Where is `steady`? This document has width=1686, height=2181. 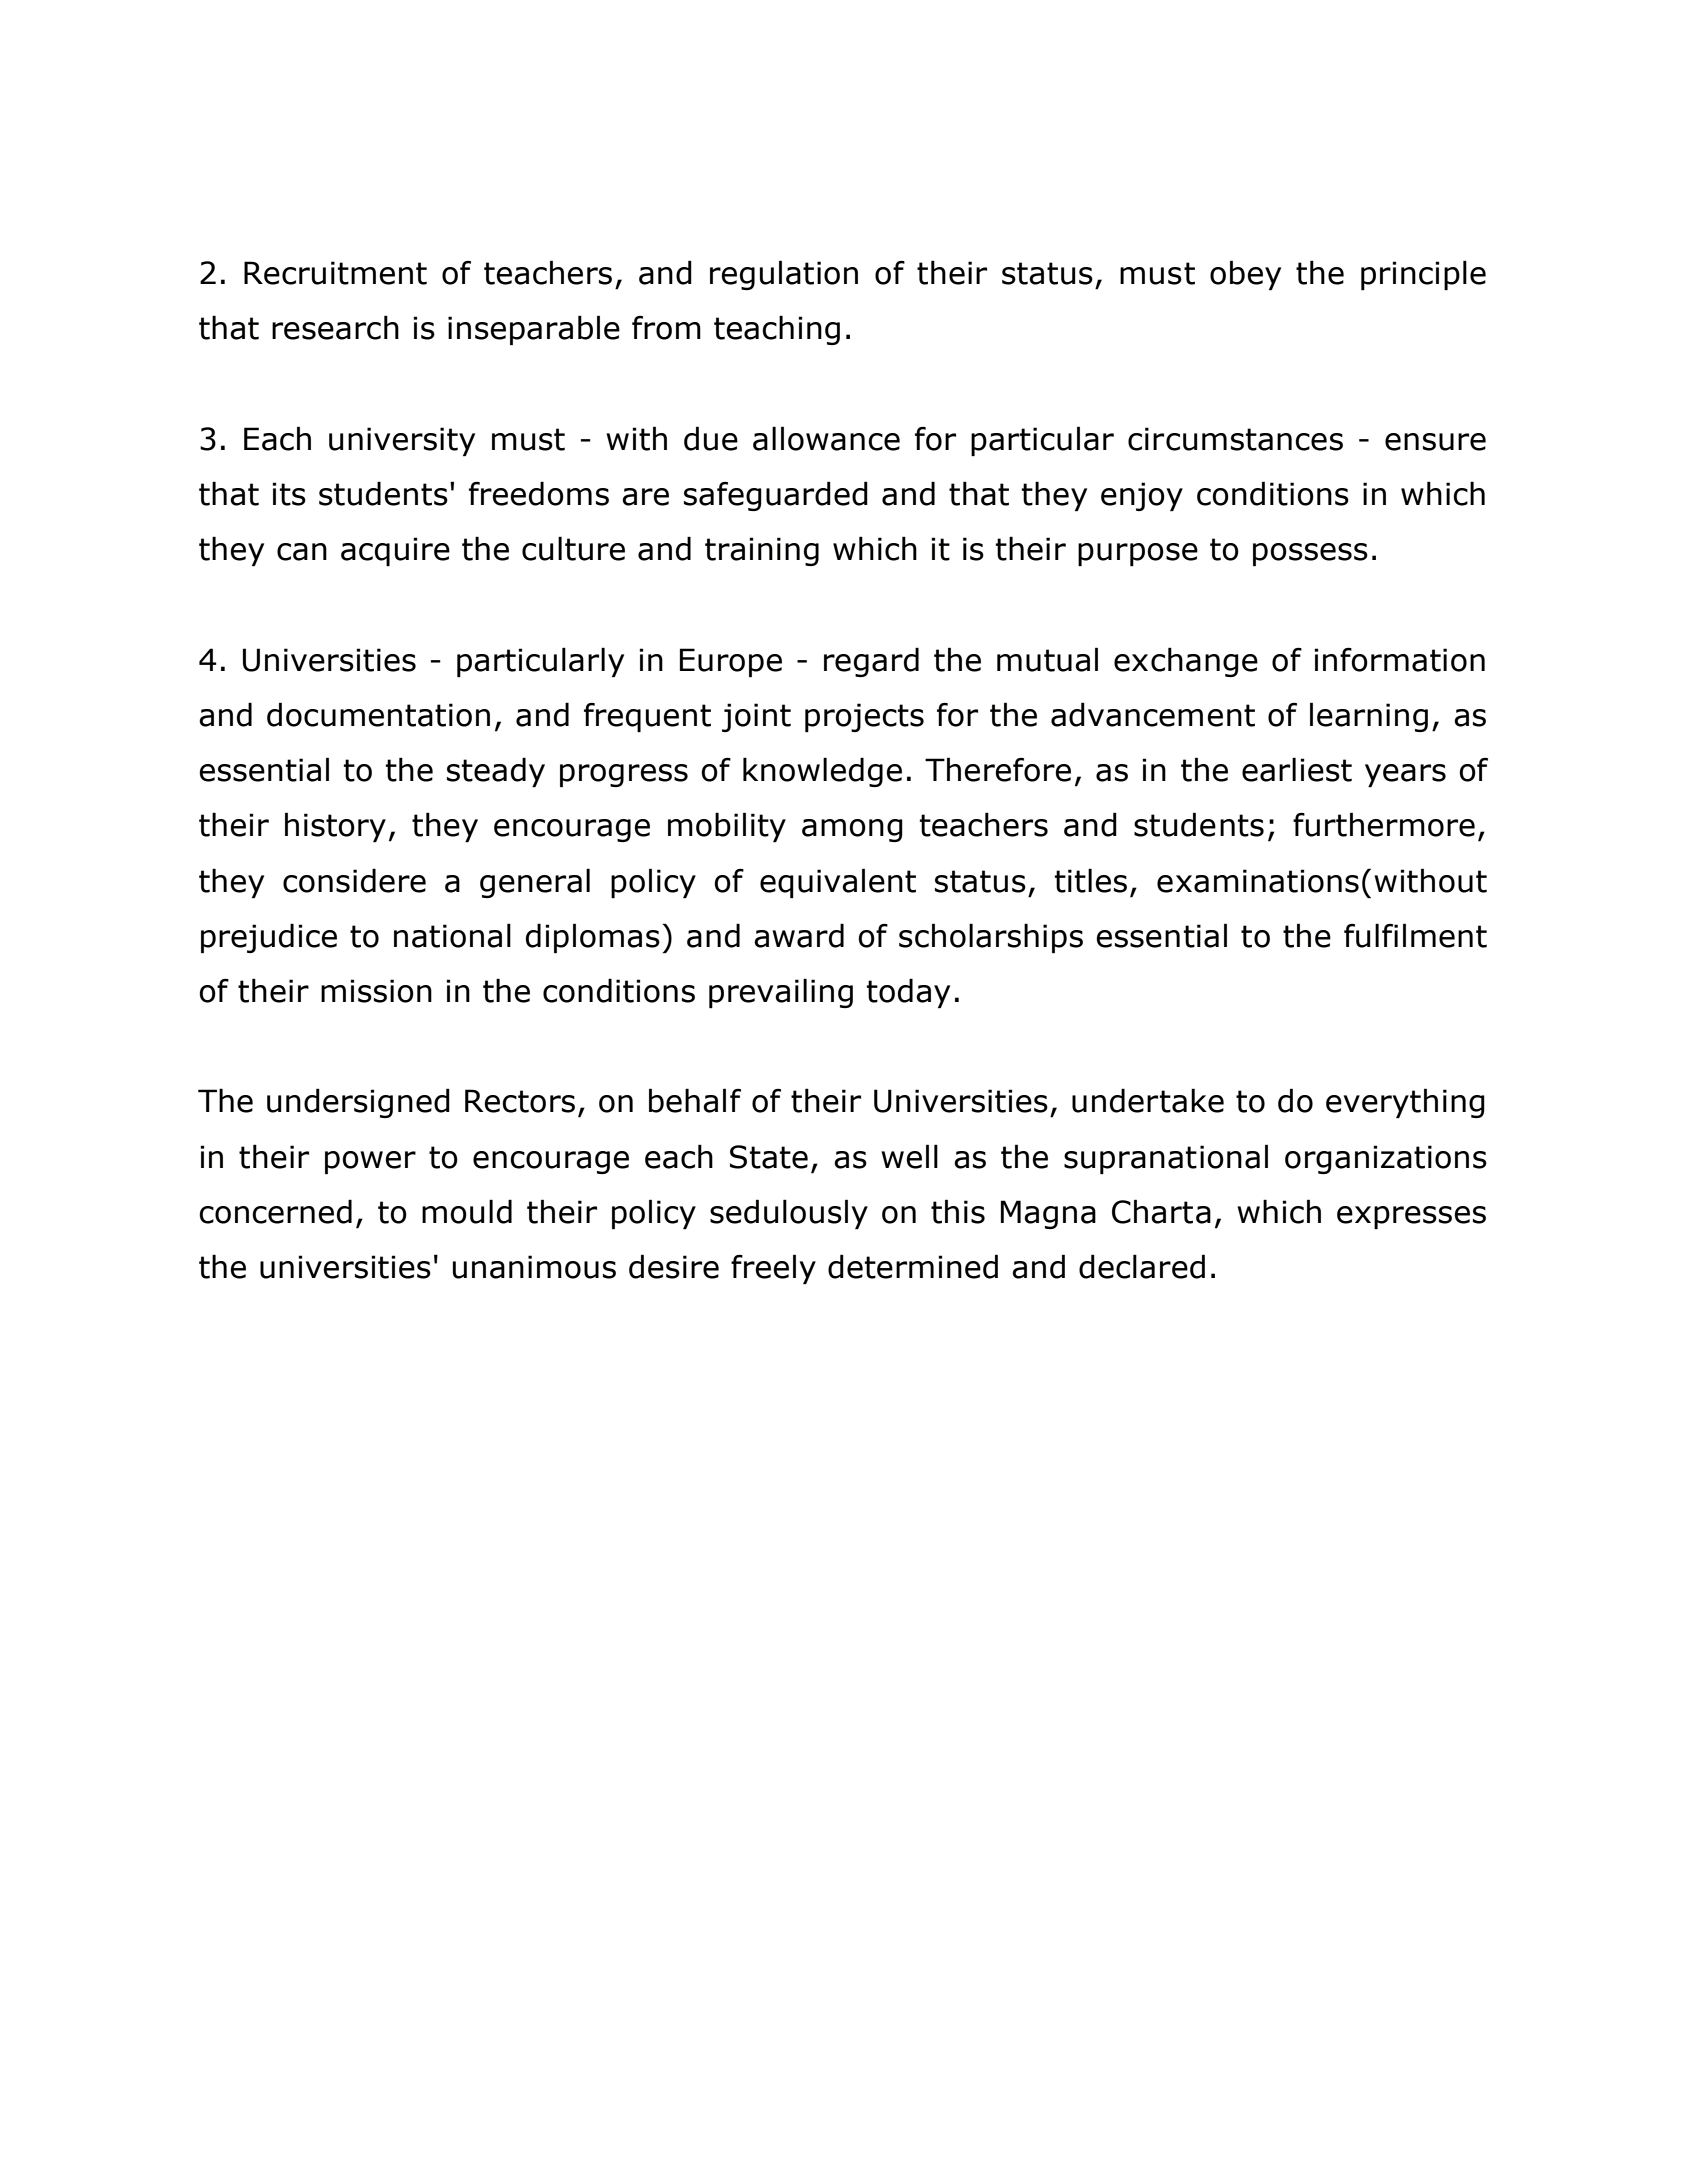
steady is located at coordinates (496, 772).
